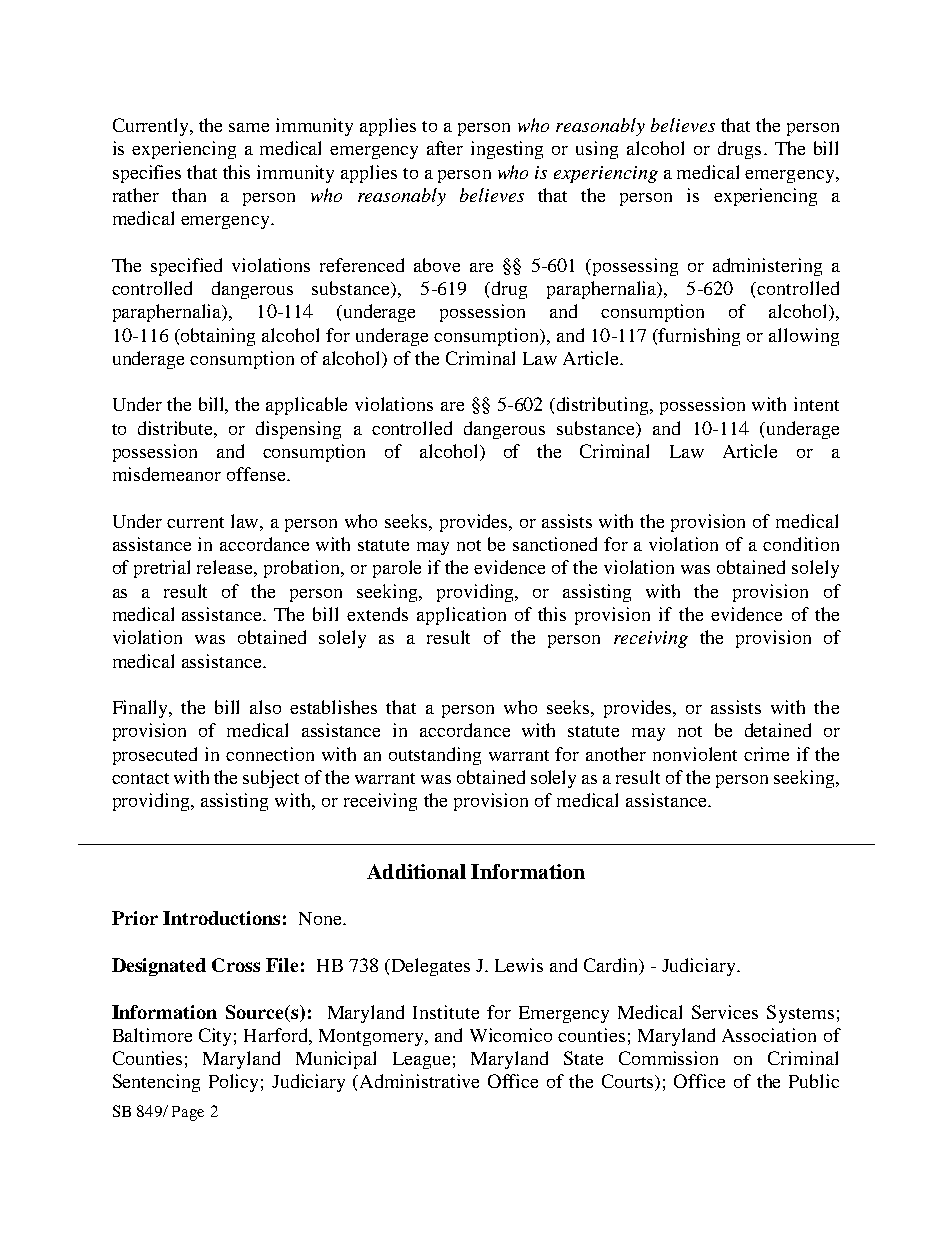  I want to click on Commission, so click(668, 1058).
